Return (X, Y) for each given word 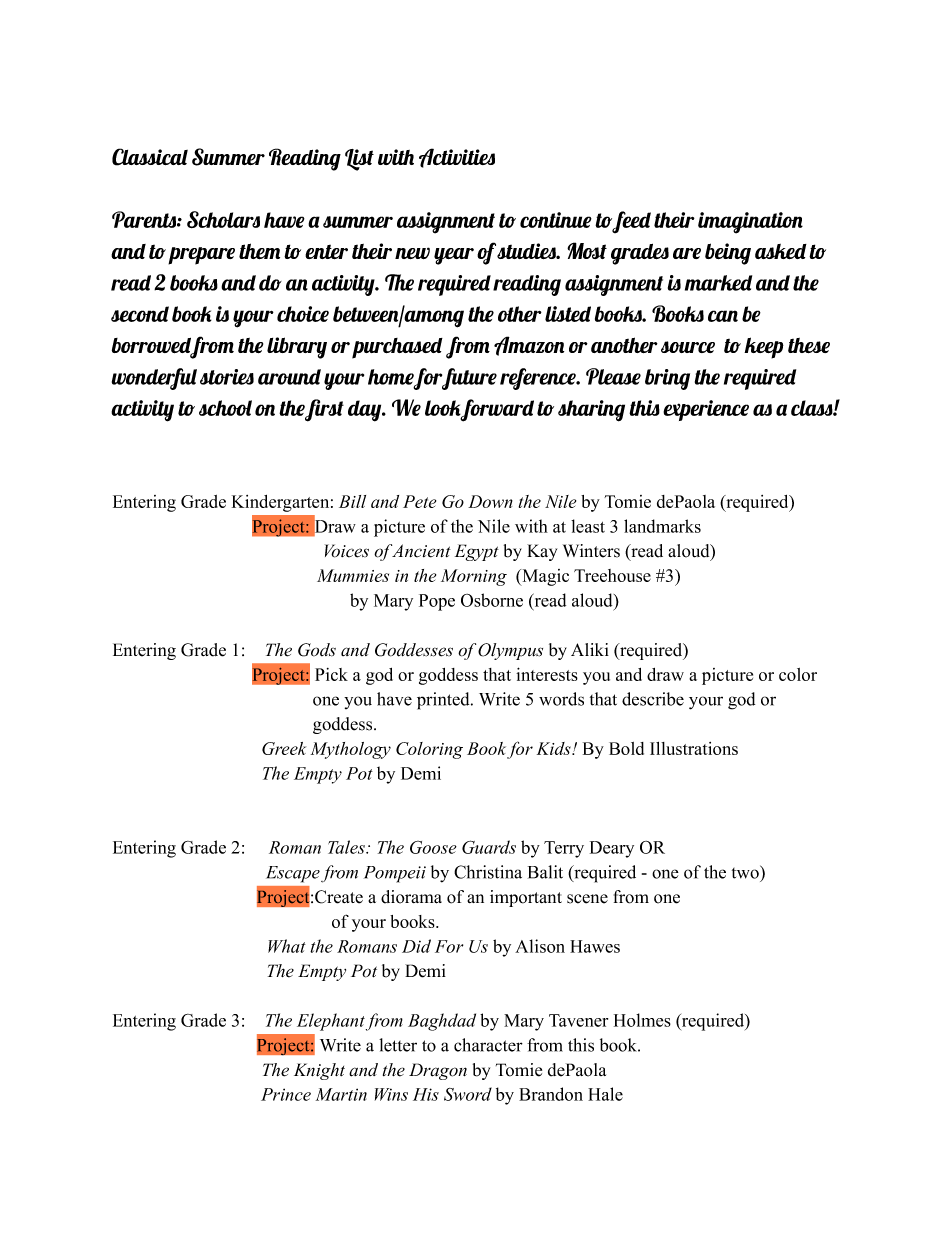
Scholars (223, 219)
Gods (317, 650)
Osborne (492, 600)
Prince (286, 1094)
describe (653, 699)
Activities (457, 158)
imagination (750, 223)
